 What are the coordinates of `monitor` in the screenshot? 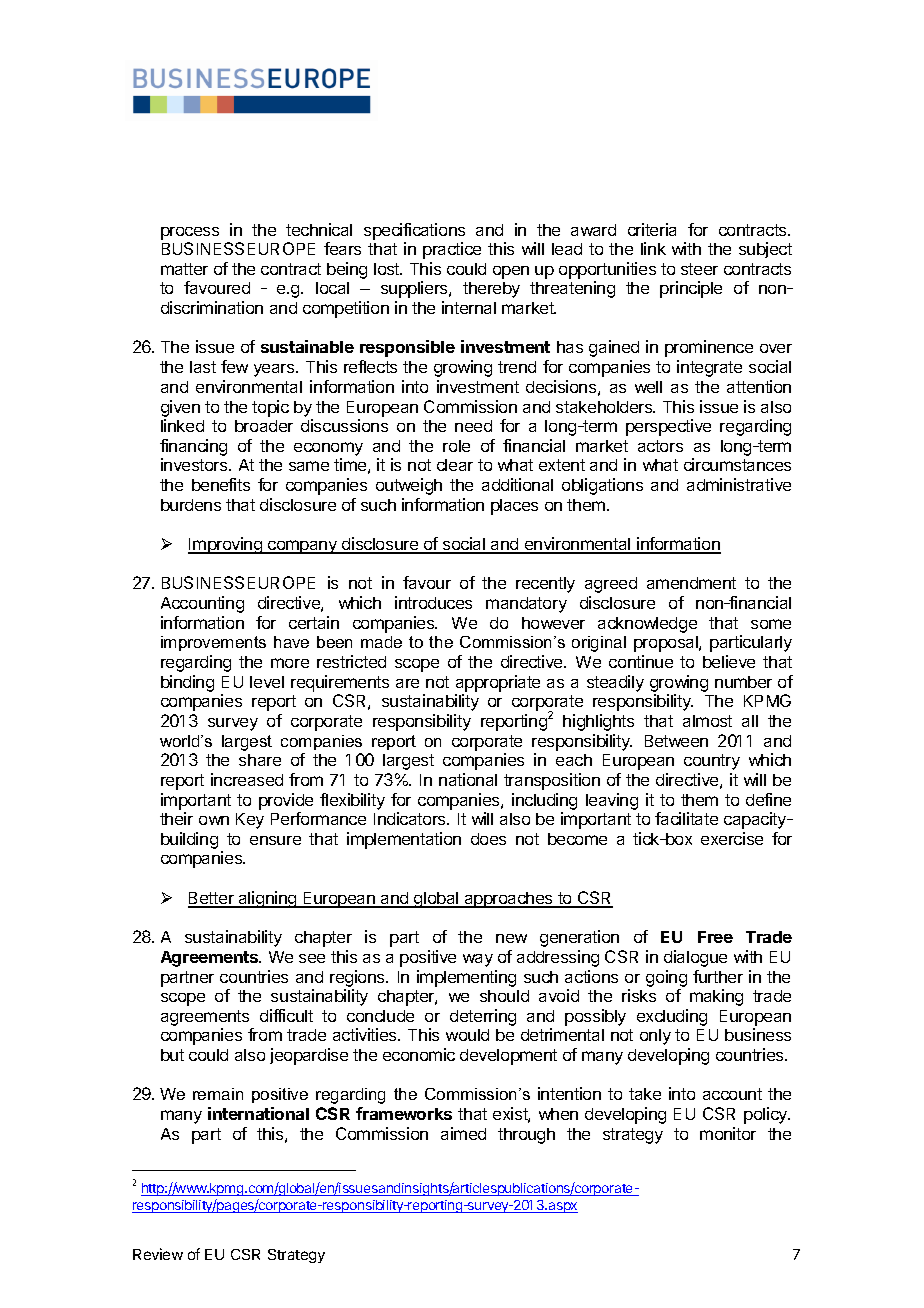 It's located at (728, 1133).
